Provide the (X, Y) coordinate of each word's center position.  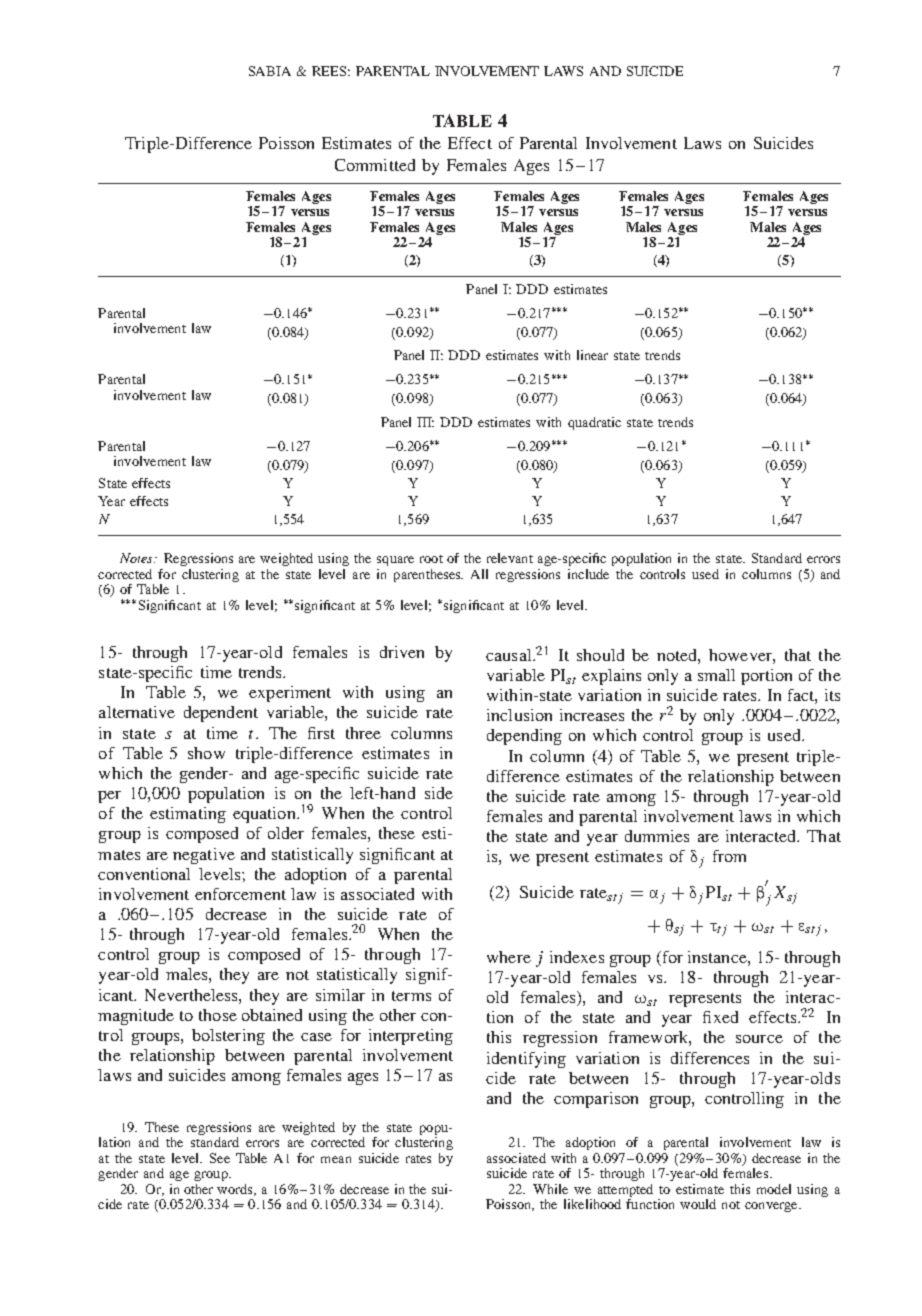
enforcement (240, 894)
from (729, 856)
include (588, 574)
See (220, 1158)
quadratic (594, 423)
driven (402, 652)
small (716, 675)
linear (592, 355)
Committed (375, 165)
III (425, 422)
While (550, 1189)
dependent (221, 714)
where (509, 957)
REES (331, 71)
